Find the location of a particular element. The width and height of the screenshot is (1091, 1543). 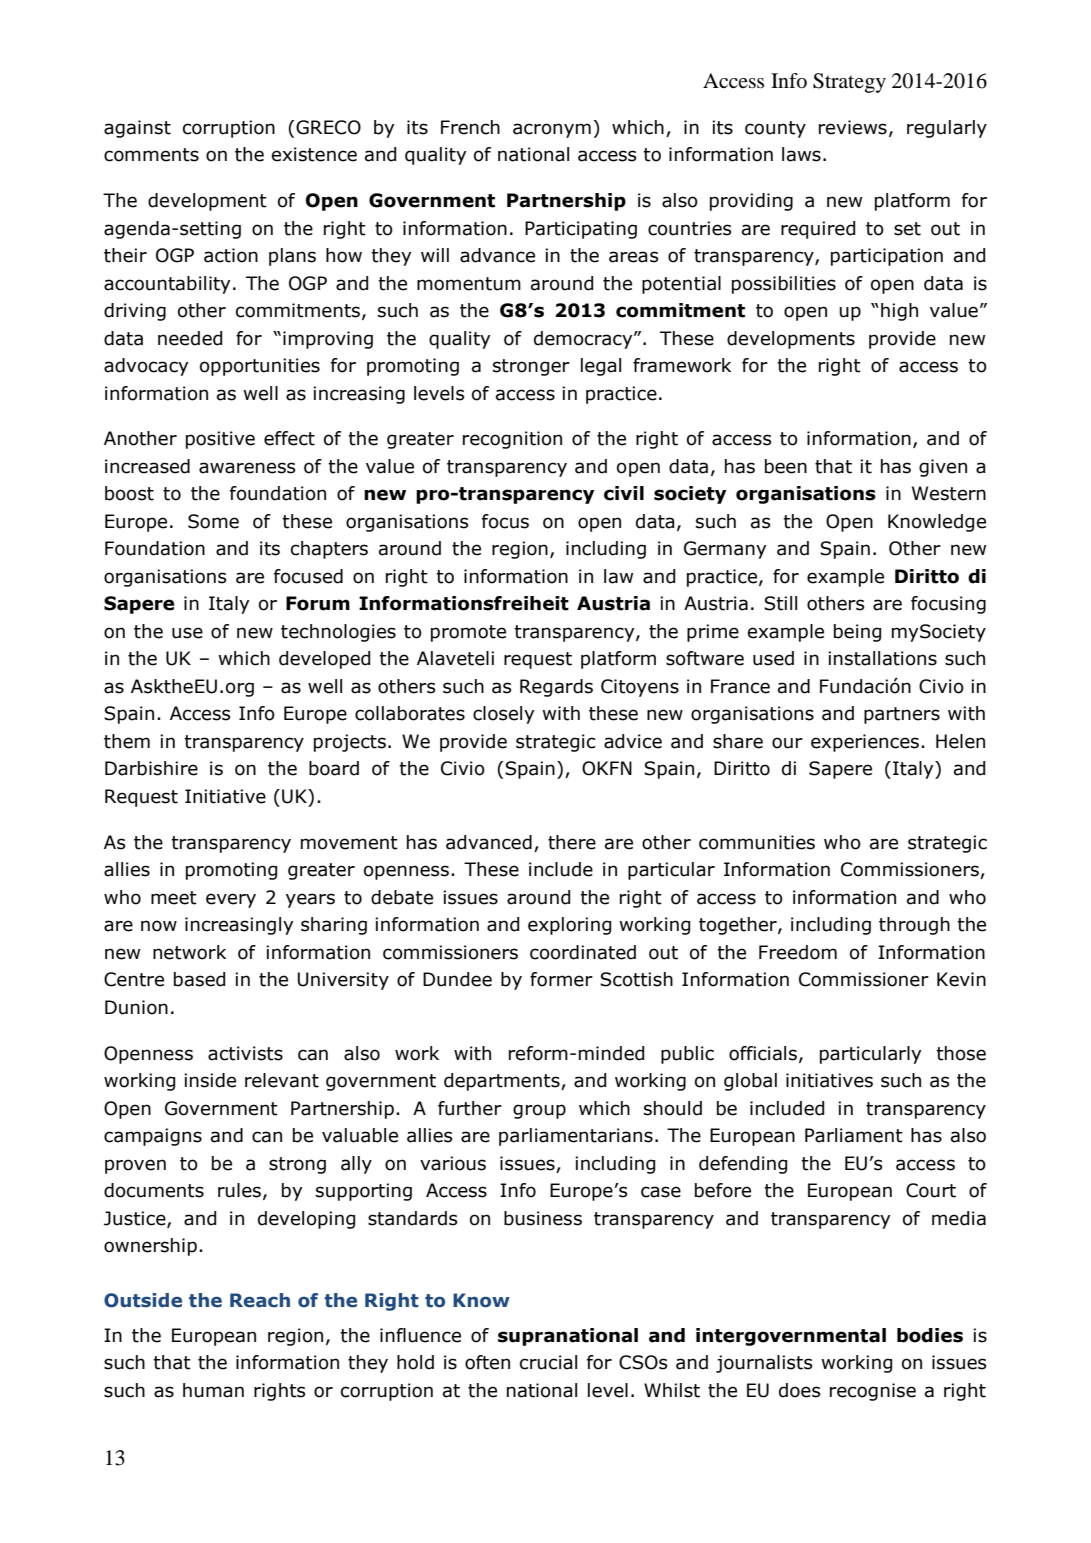

crucial is located at coordinates (548, 1362).
